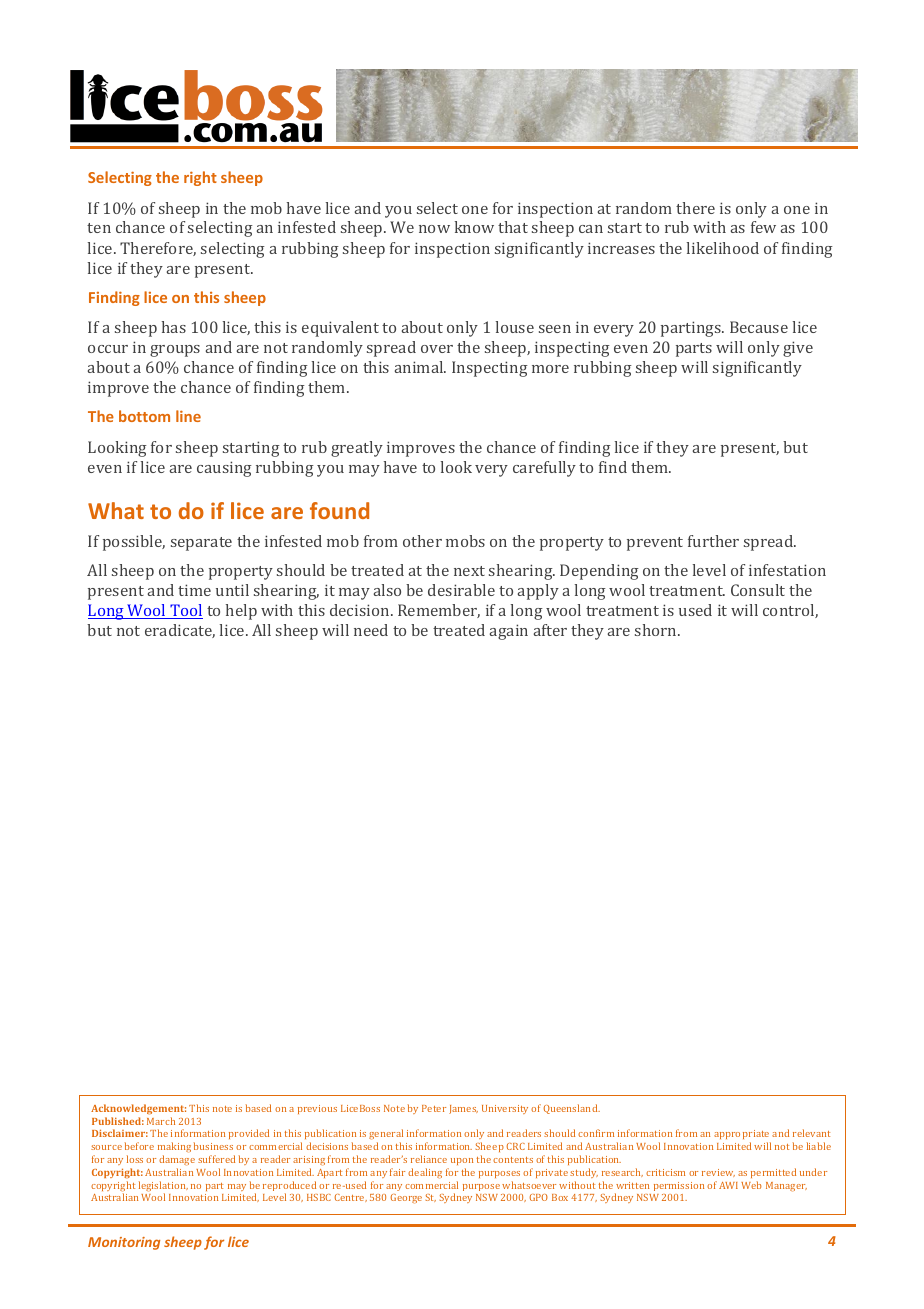 This document has width=924, height=1309. What do you see at coordinates (509, 632) in the document?
I see `again` at bounding box center [509, 632].
